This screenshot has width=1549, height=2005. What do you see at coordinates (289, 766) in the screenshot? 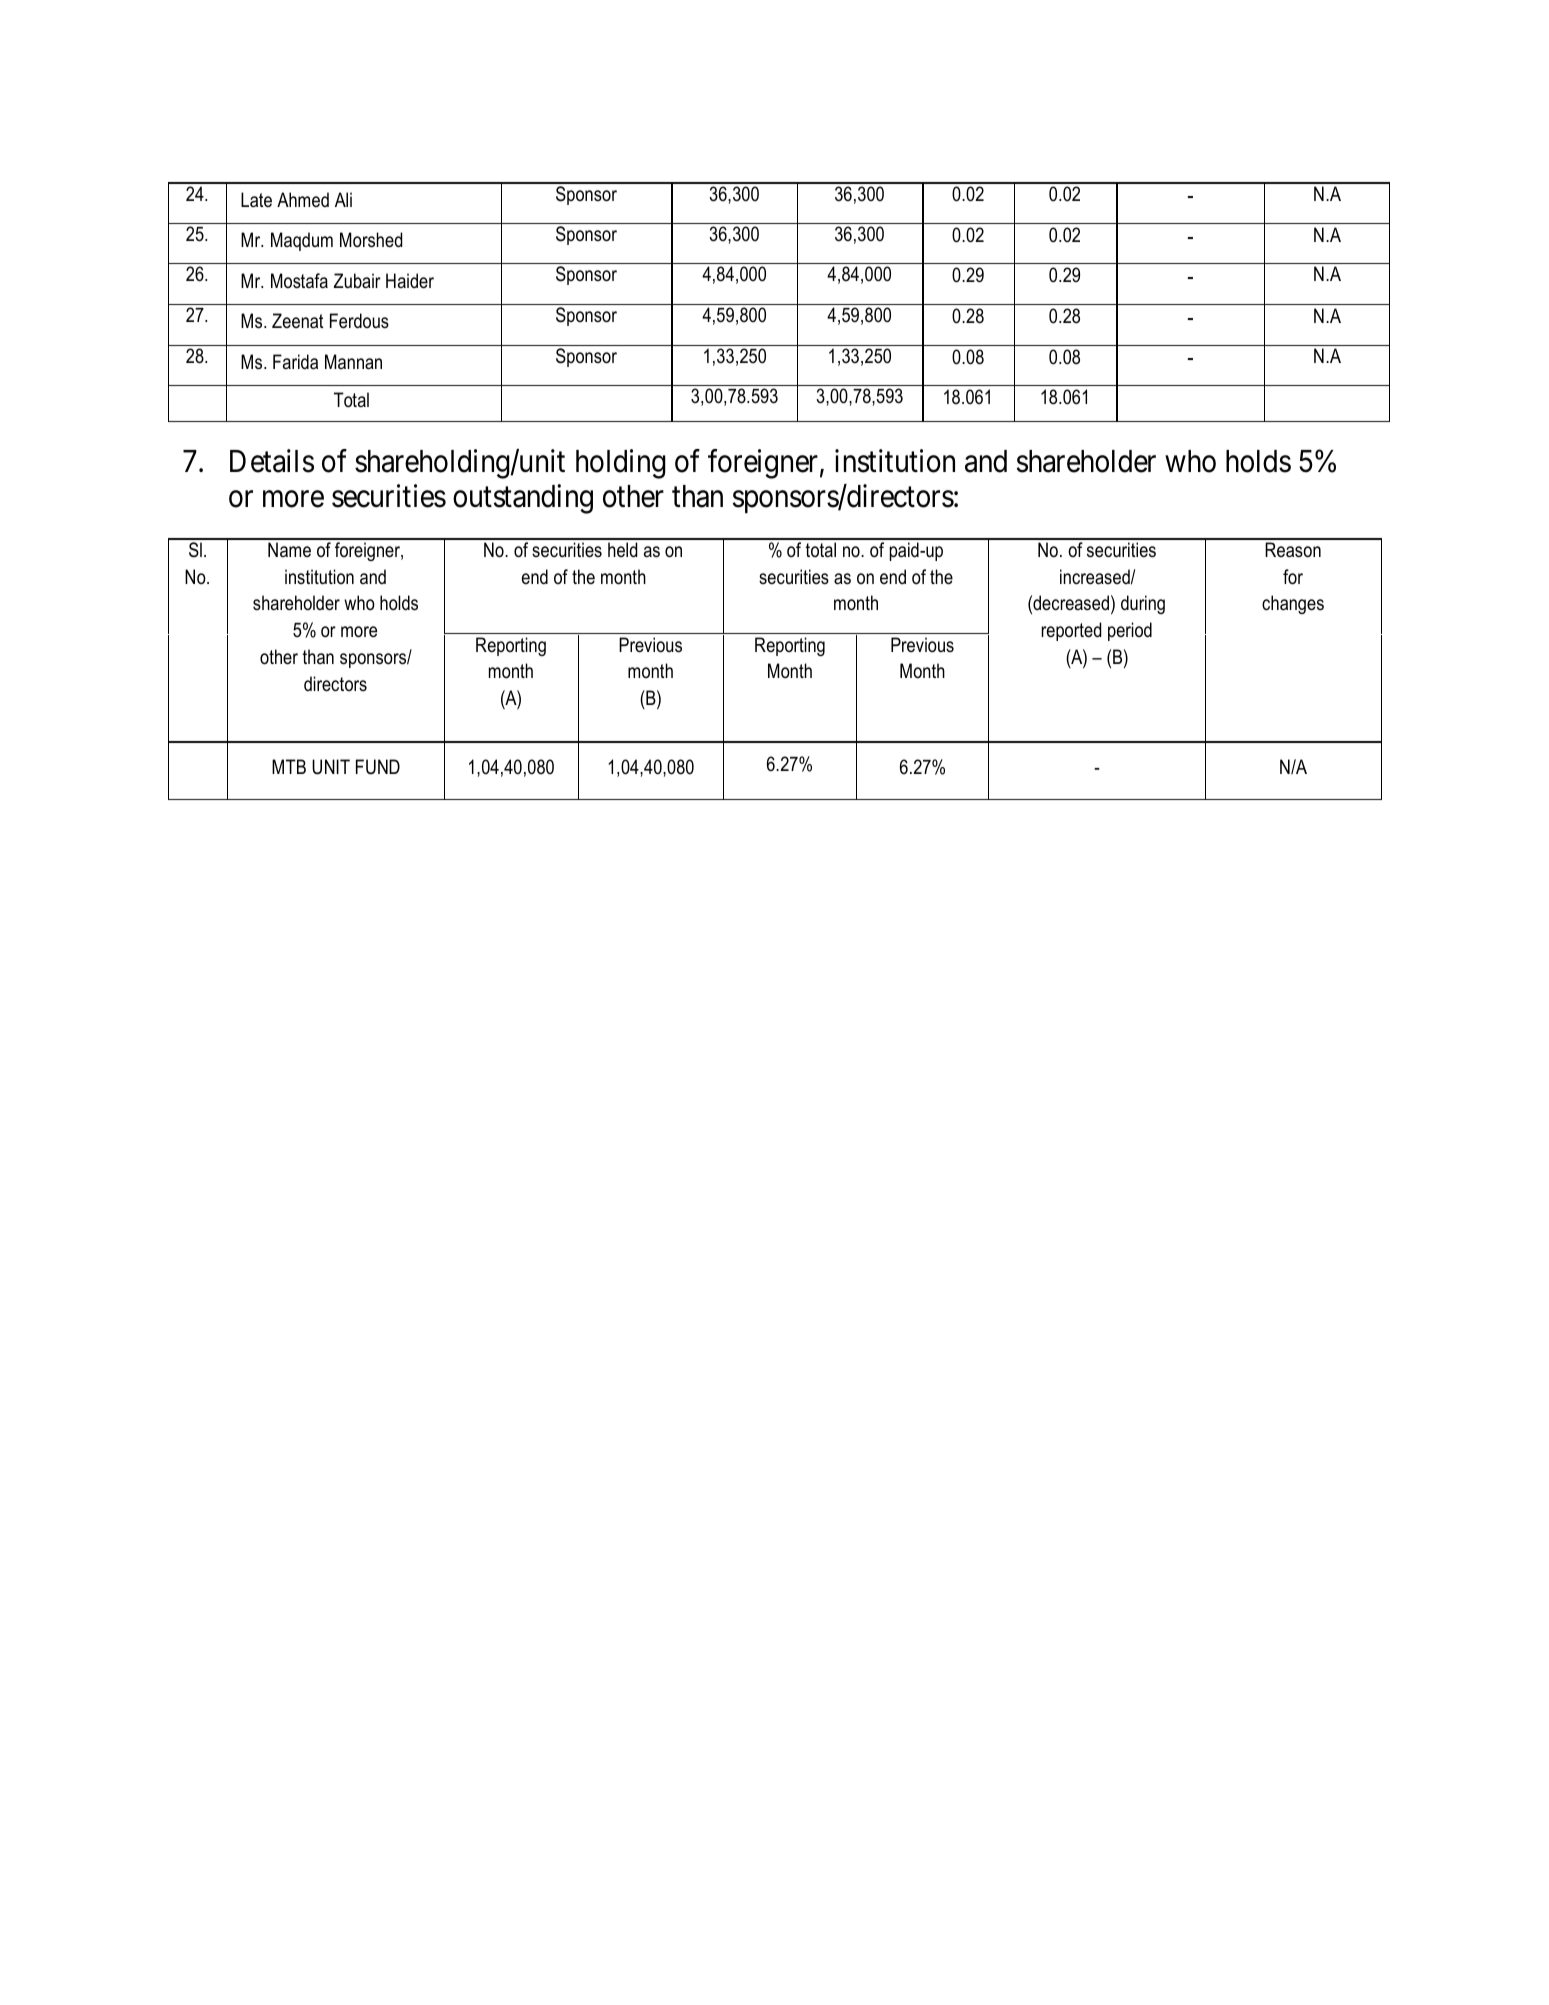
I see `MTB` at bounding box center [289, 766].
